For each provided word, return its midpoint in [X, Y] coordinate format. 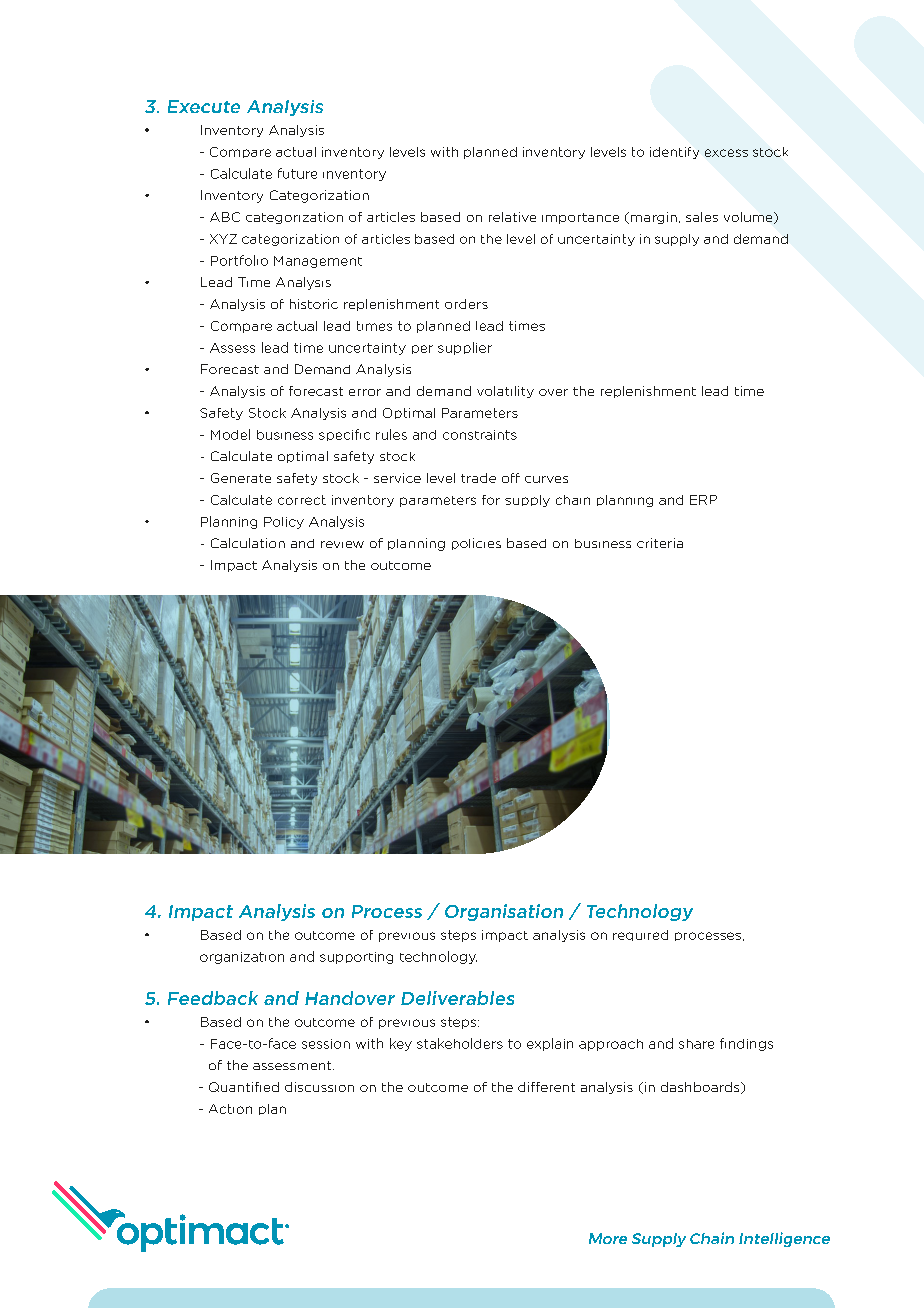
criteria [660, 543]
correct [302, 500]
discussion [319, 1087]
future [297, 173]
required [640, 935]
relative [512, 217]
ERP [703, 500]
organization [242, 958]
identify [674, 153]
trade [478, 478]
